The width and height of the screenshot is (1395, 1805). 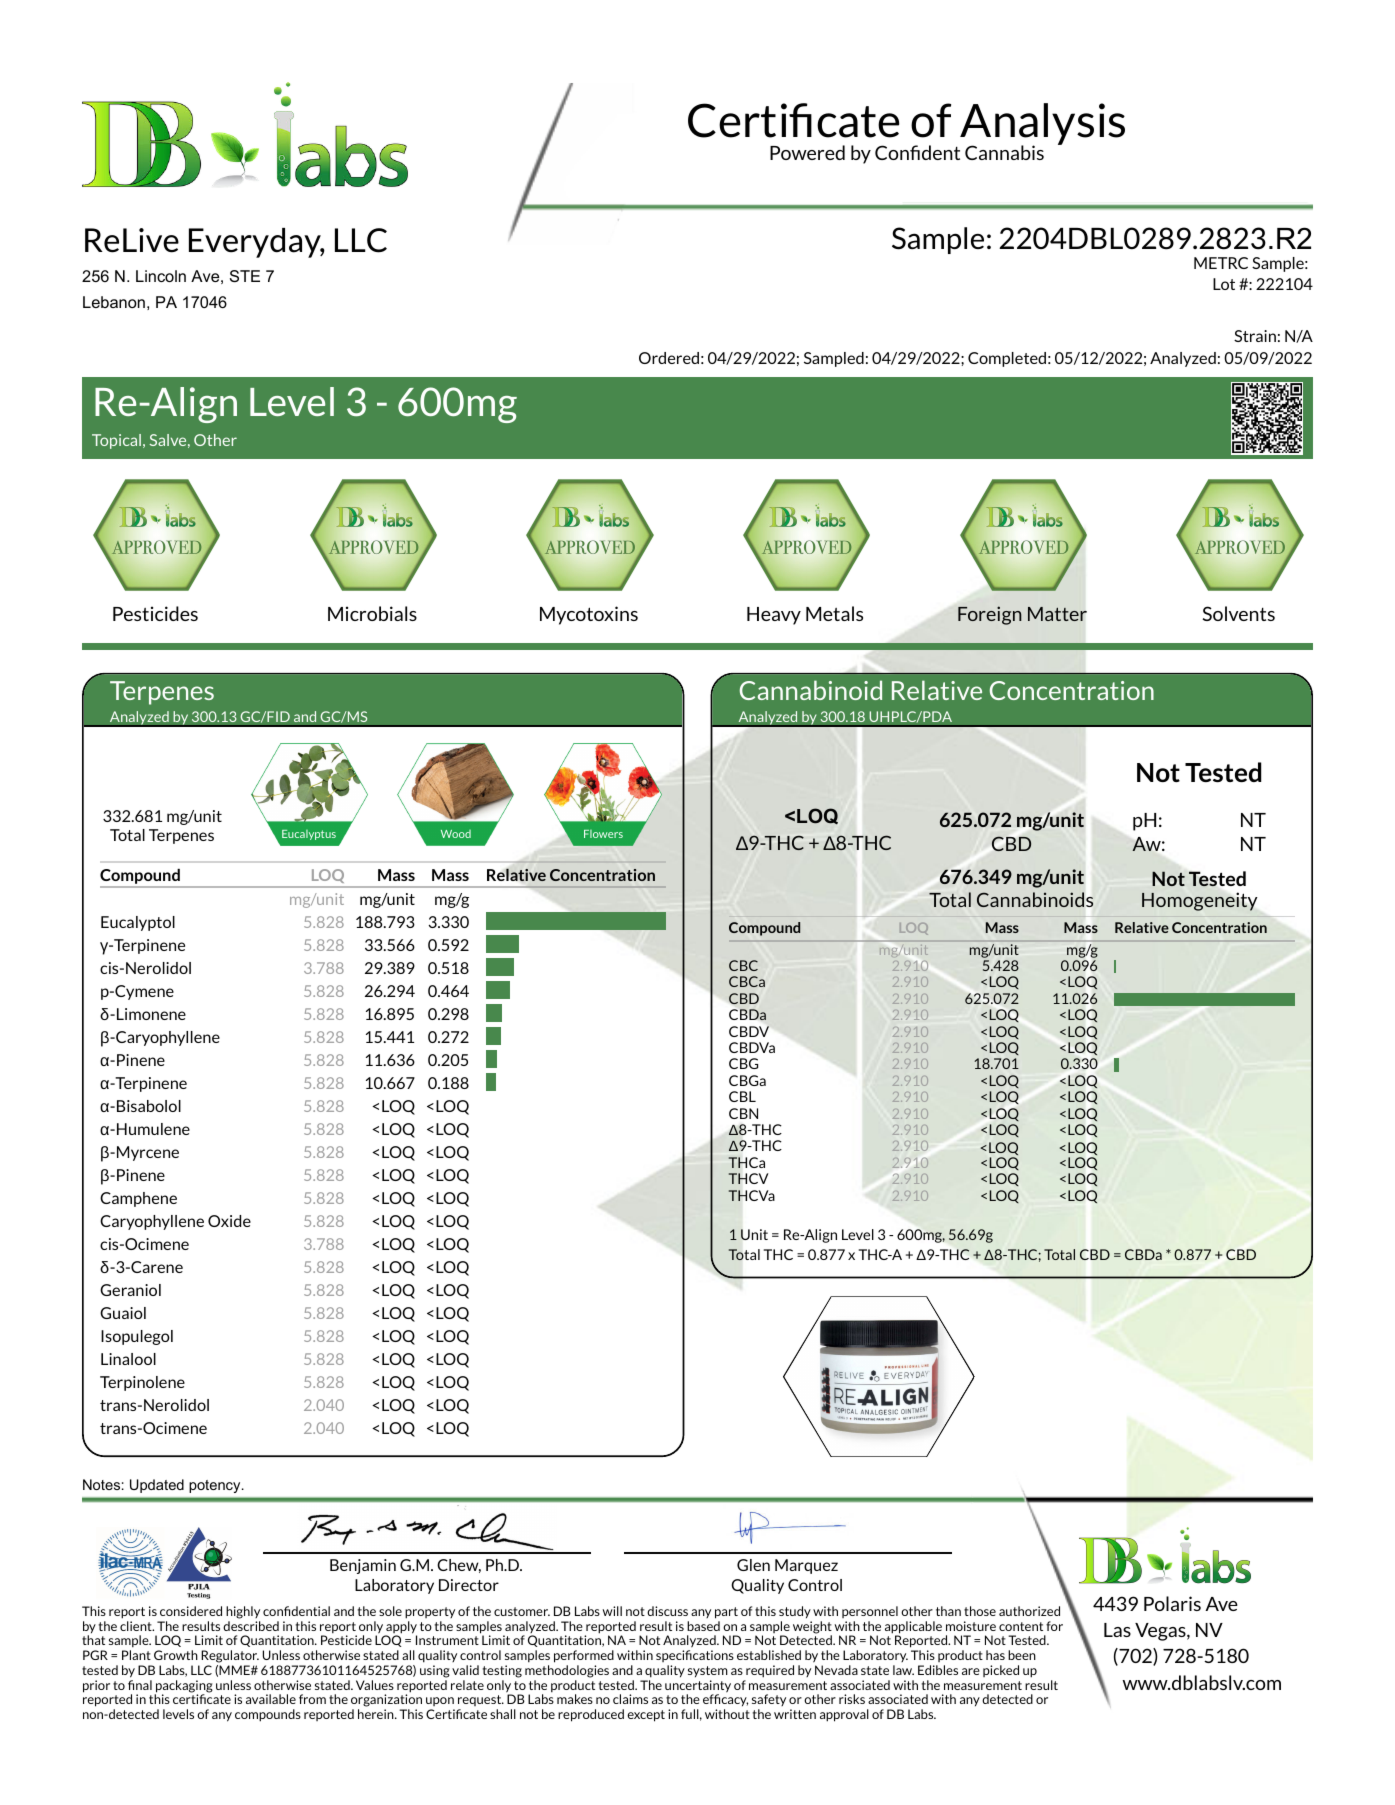 I want to click on Las, so click(x=1117, y=1630).
